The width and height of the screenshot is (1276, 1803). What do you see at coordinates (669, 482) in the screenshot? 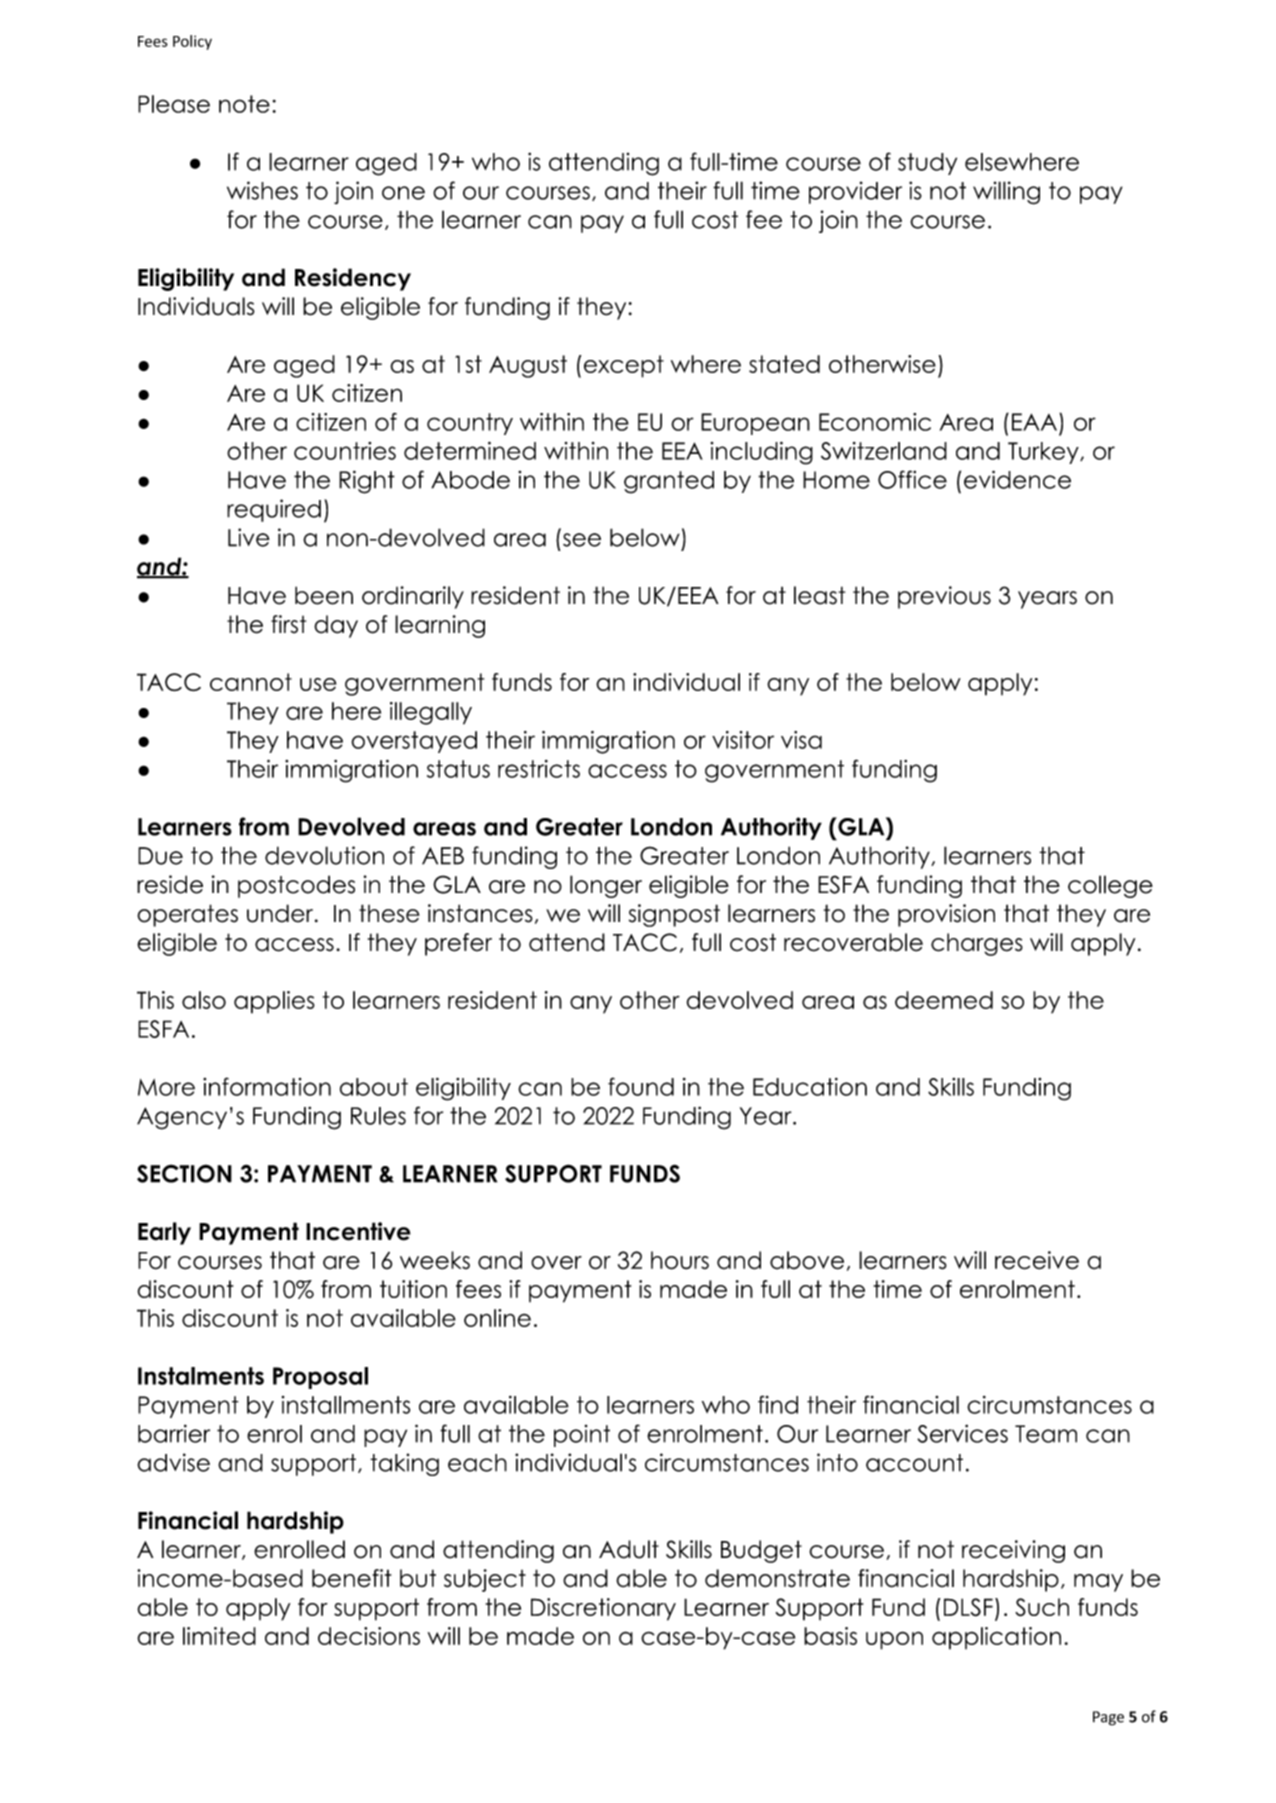
I see `granted` at bounding box center [669, 482].
